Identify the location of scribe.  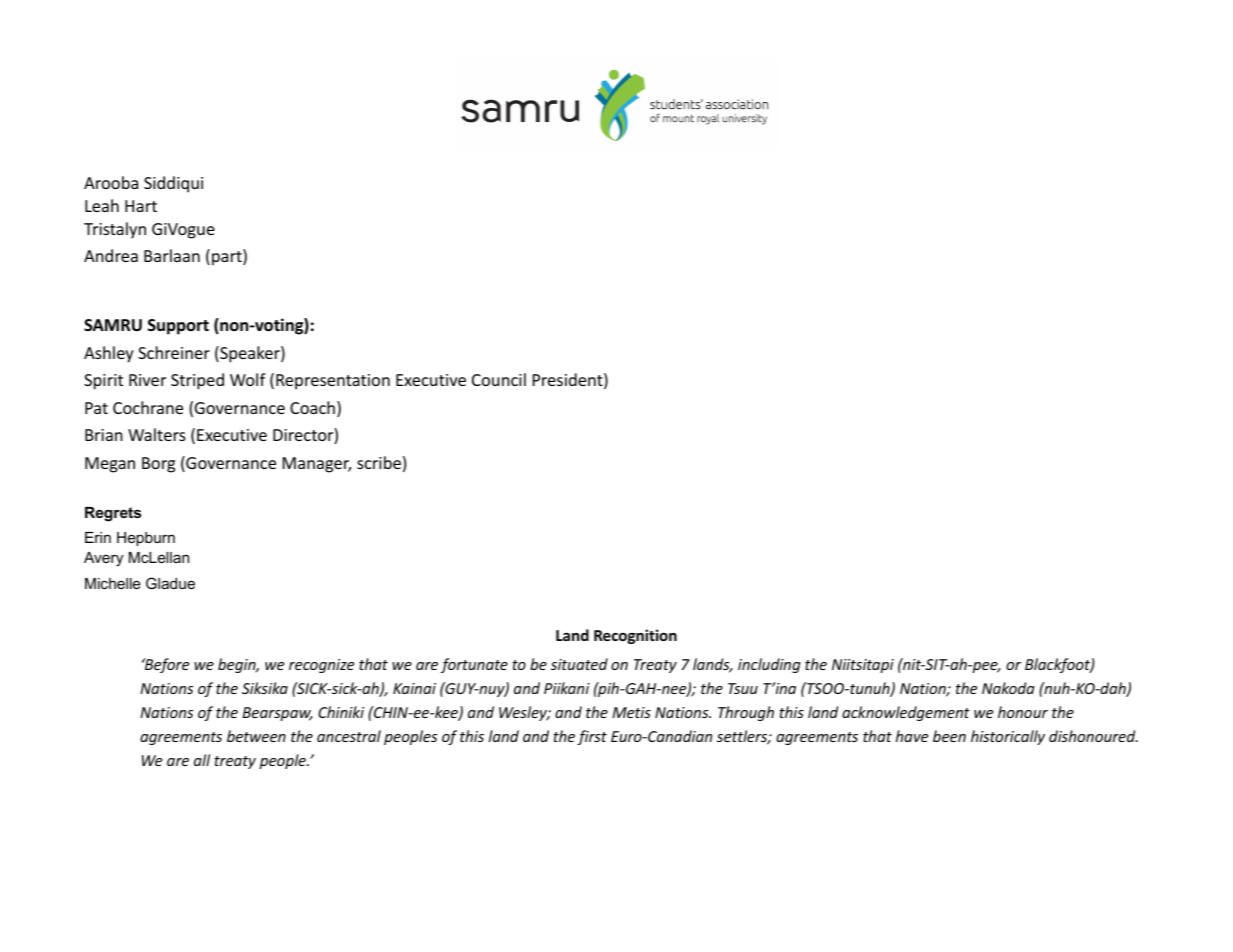
(379, 462).
